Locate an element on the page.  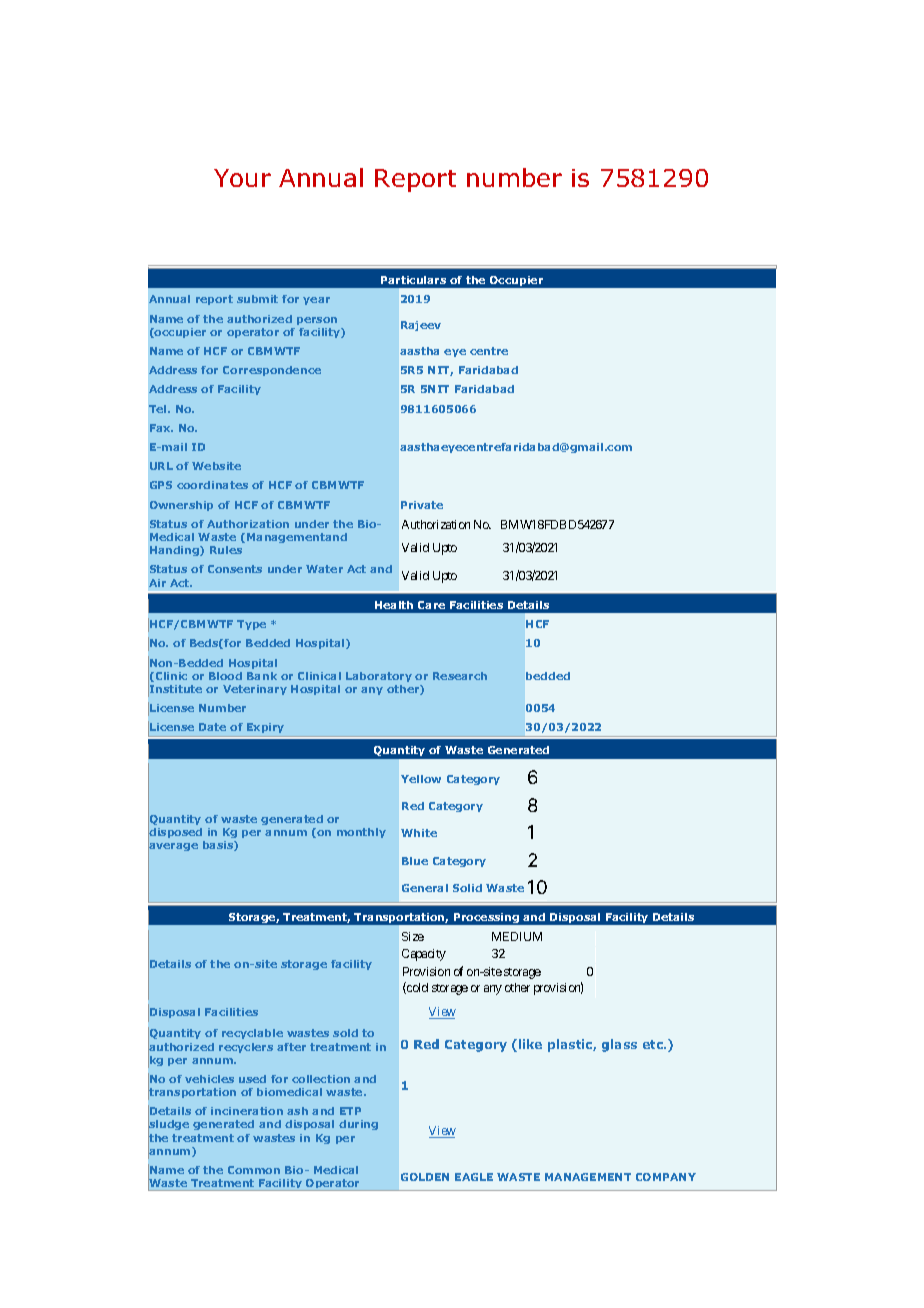
disposed is located at coordinates (175, 833).
